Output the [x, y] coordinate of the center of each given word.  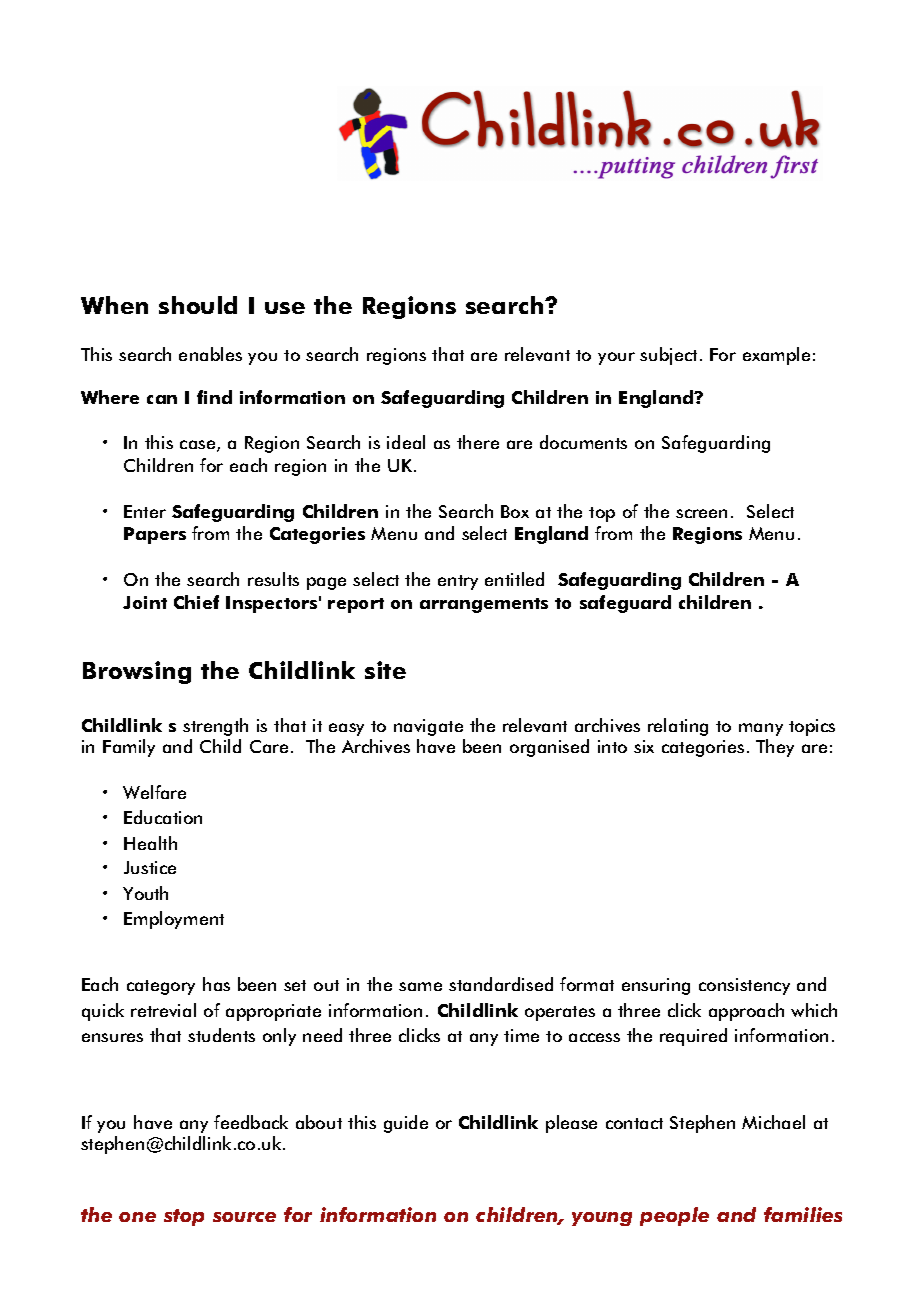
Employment [174, 920]
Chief [196, 602]
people [674, 1216]
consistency [744, 986]
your [616, 358]
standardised [501, 984]
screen [701, 513]
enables [210, 354]
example [776, 356]
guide [406, 1124]
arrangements [484, 605]
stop [184, 1217]
